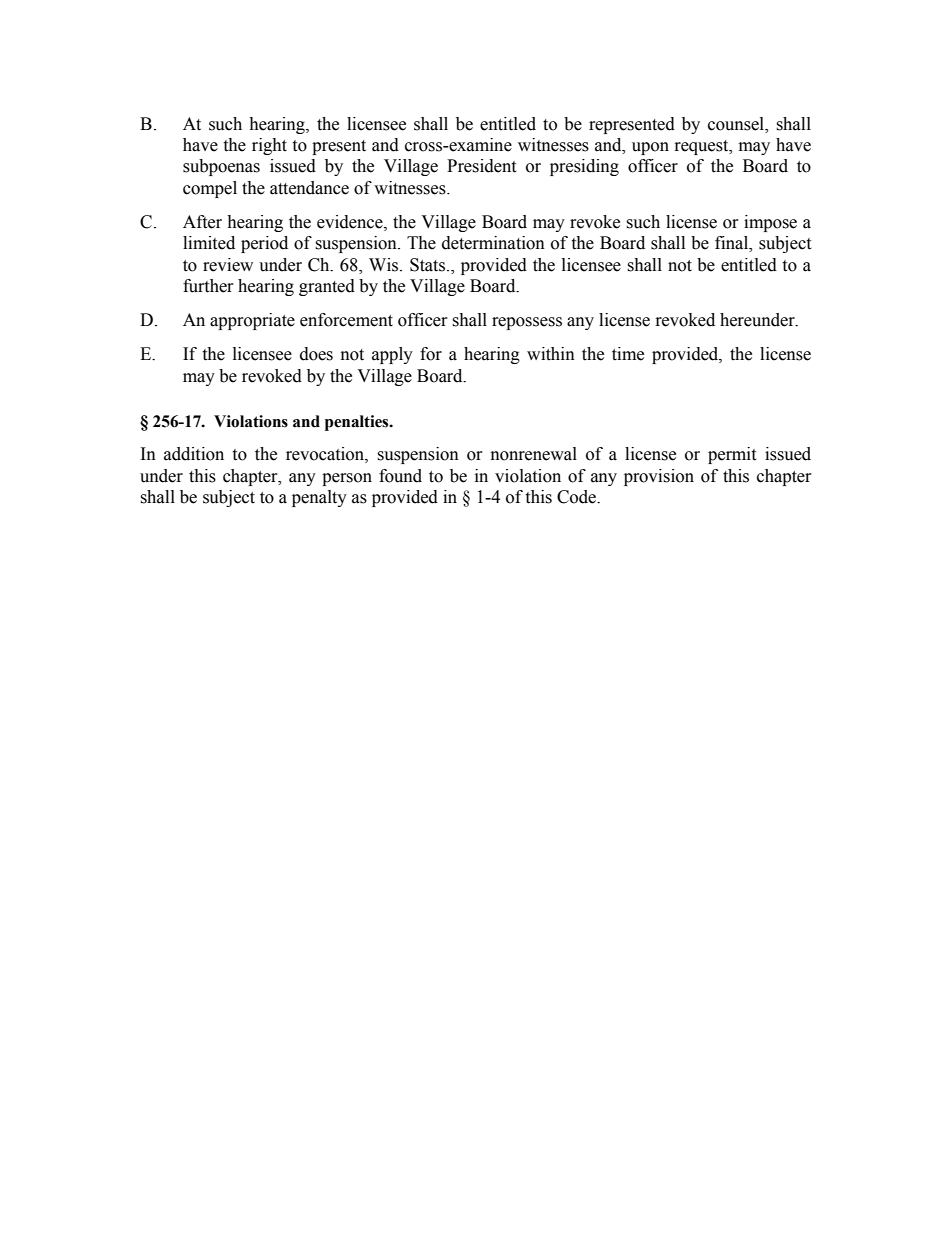 The height and width of the document is (1233, 952). Describe the element at coordinates (481, 166) in the document. I see `President` at that location.
